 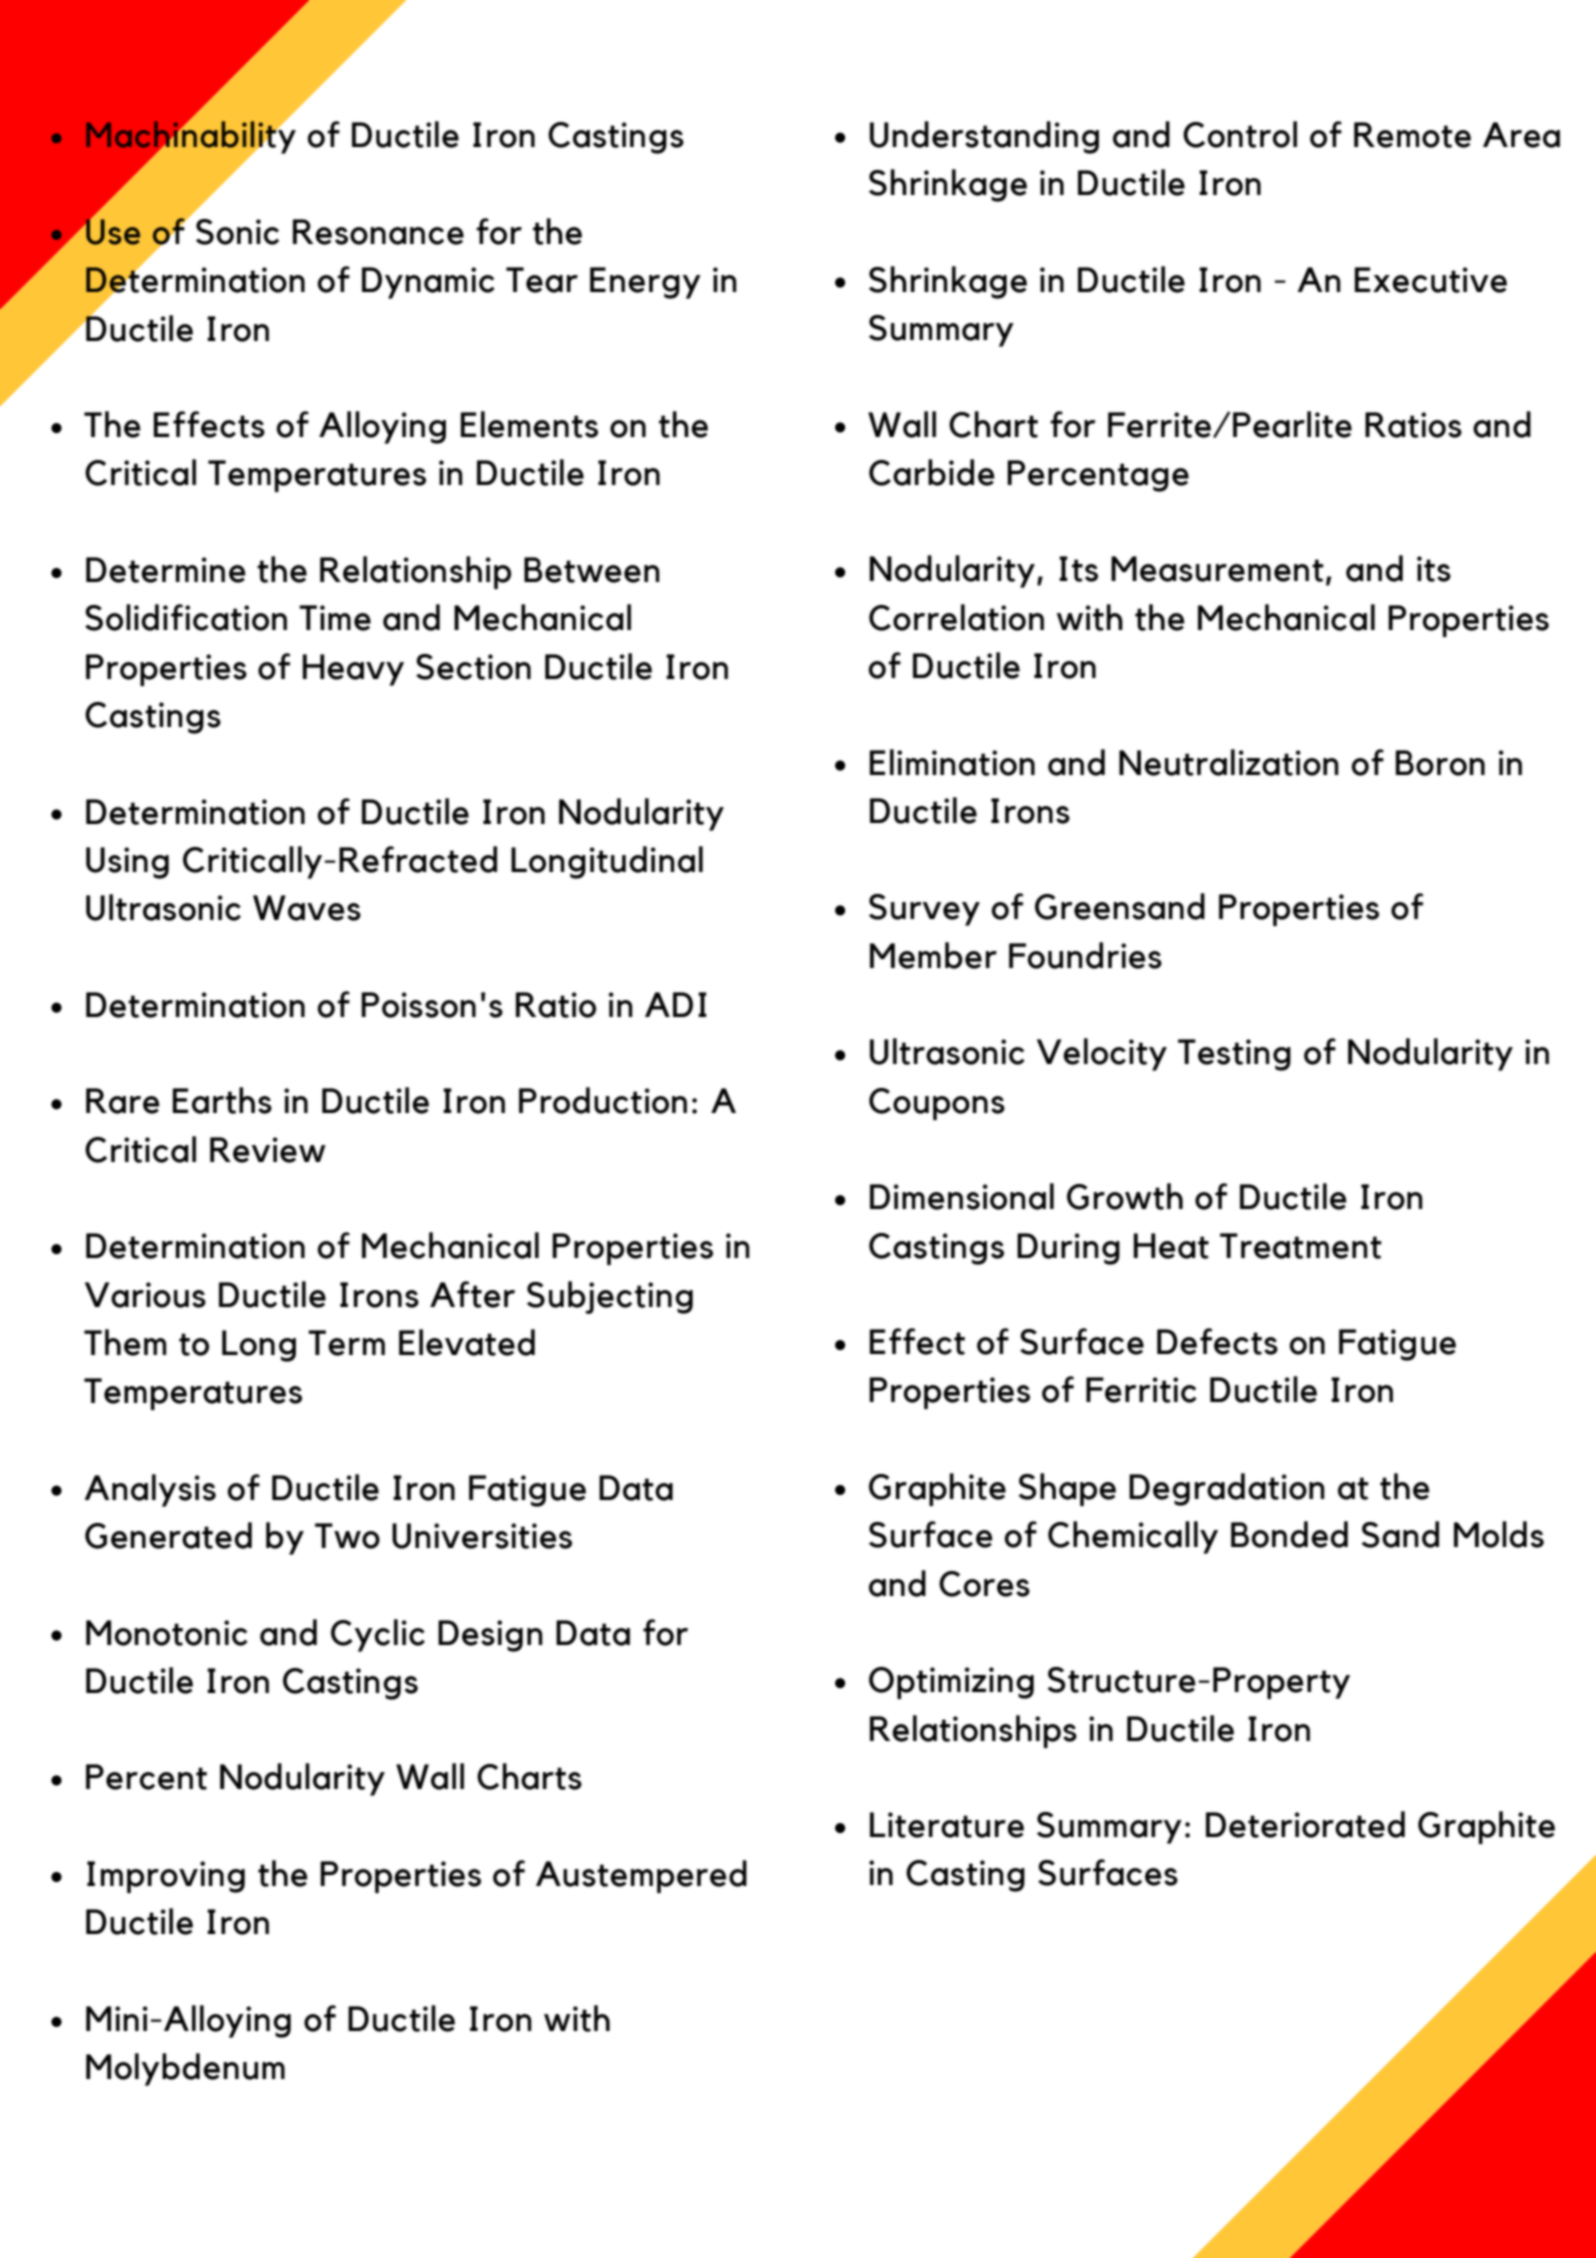 I want to click on Remote, so click(x=1412, y=135).
